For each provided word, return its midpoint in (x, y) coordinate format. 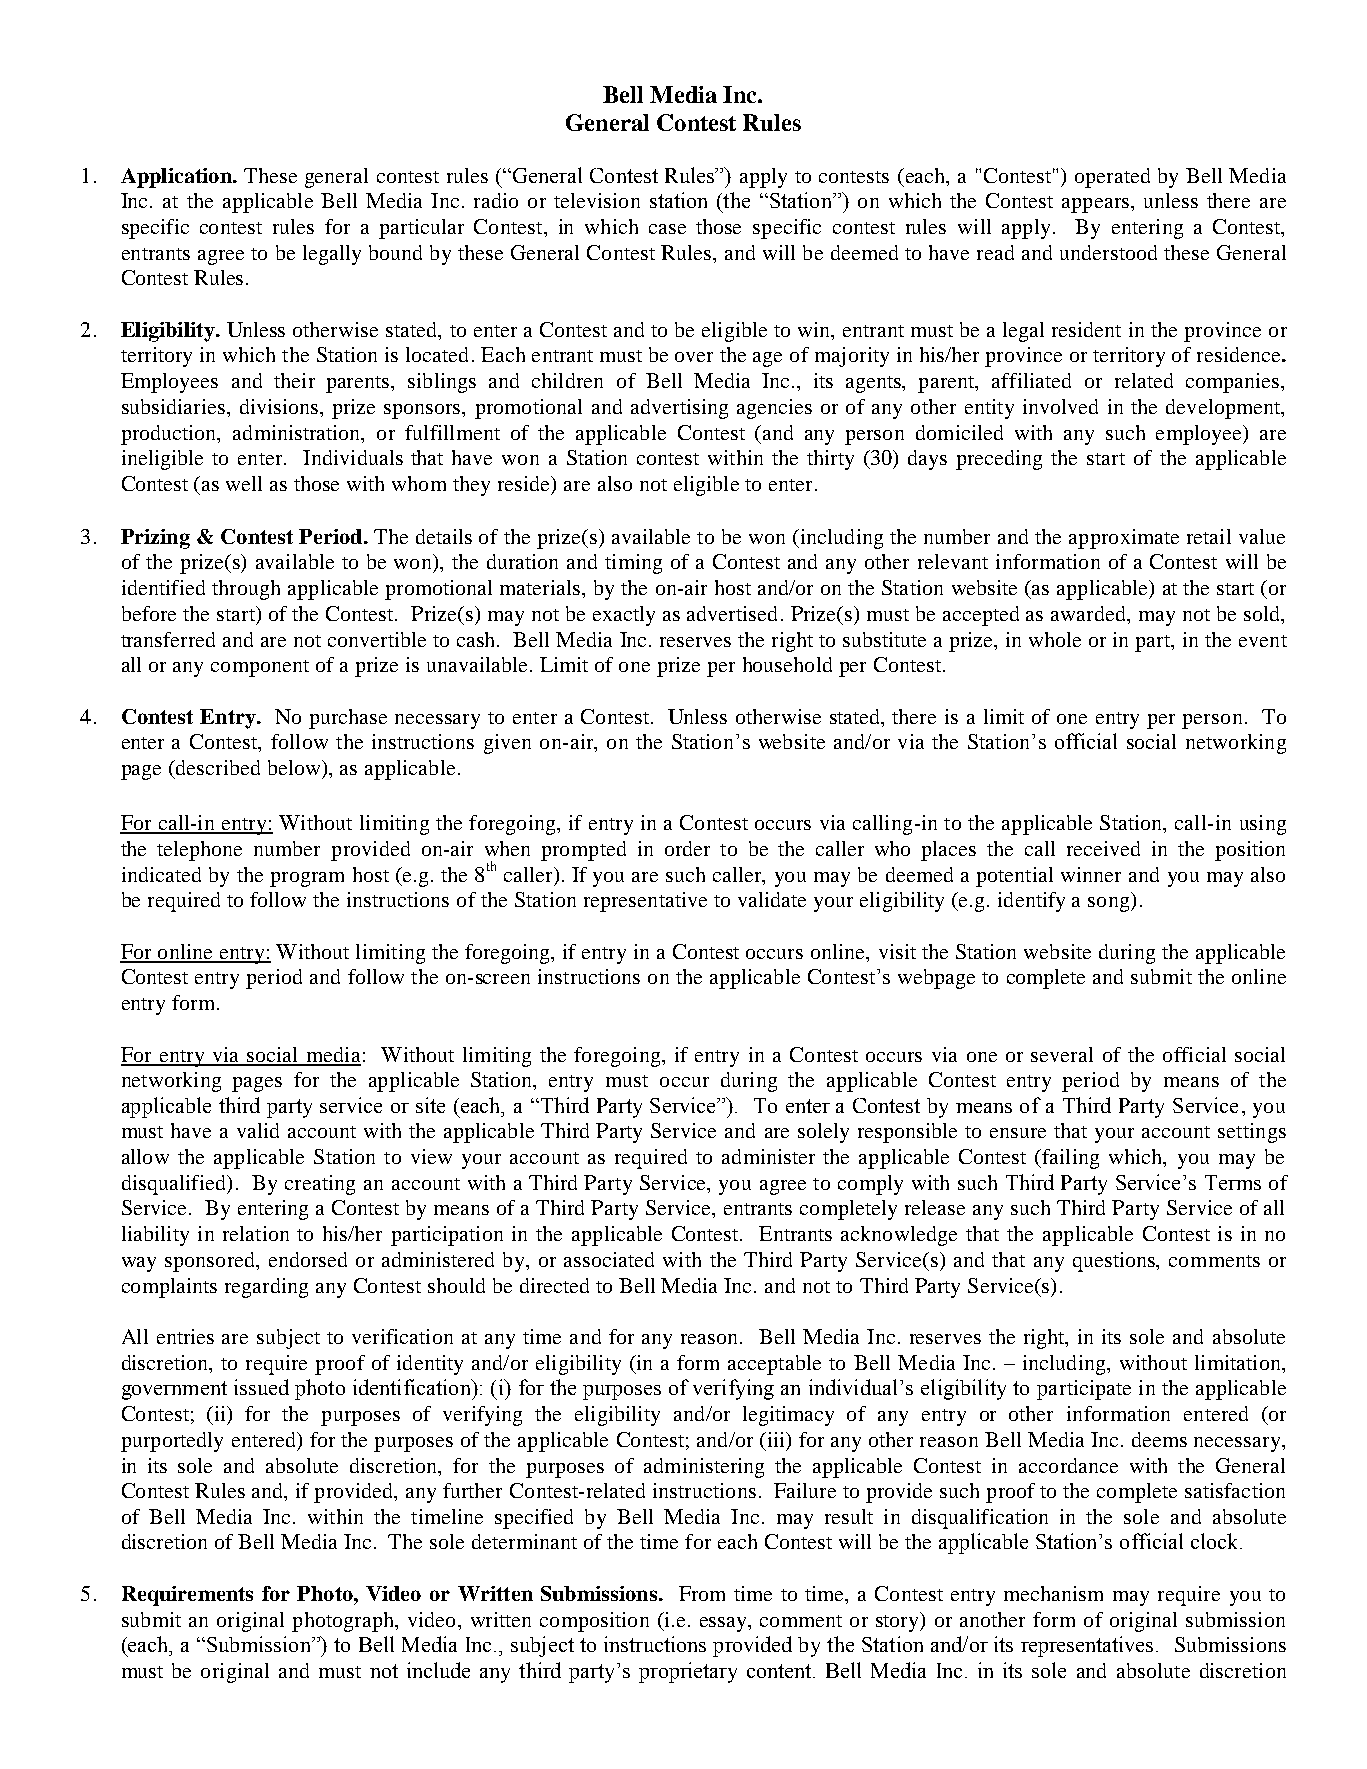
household (787, 664)
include (438, 1670)
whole (1055, 639)
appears (1095, 205)
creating (320, 1185)
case (667, 229)
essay (724, 1624)
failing (1069, 1159)
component (260, 668)
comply (870, 1185)
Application (177, 178)
